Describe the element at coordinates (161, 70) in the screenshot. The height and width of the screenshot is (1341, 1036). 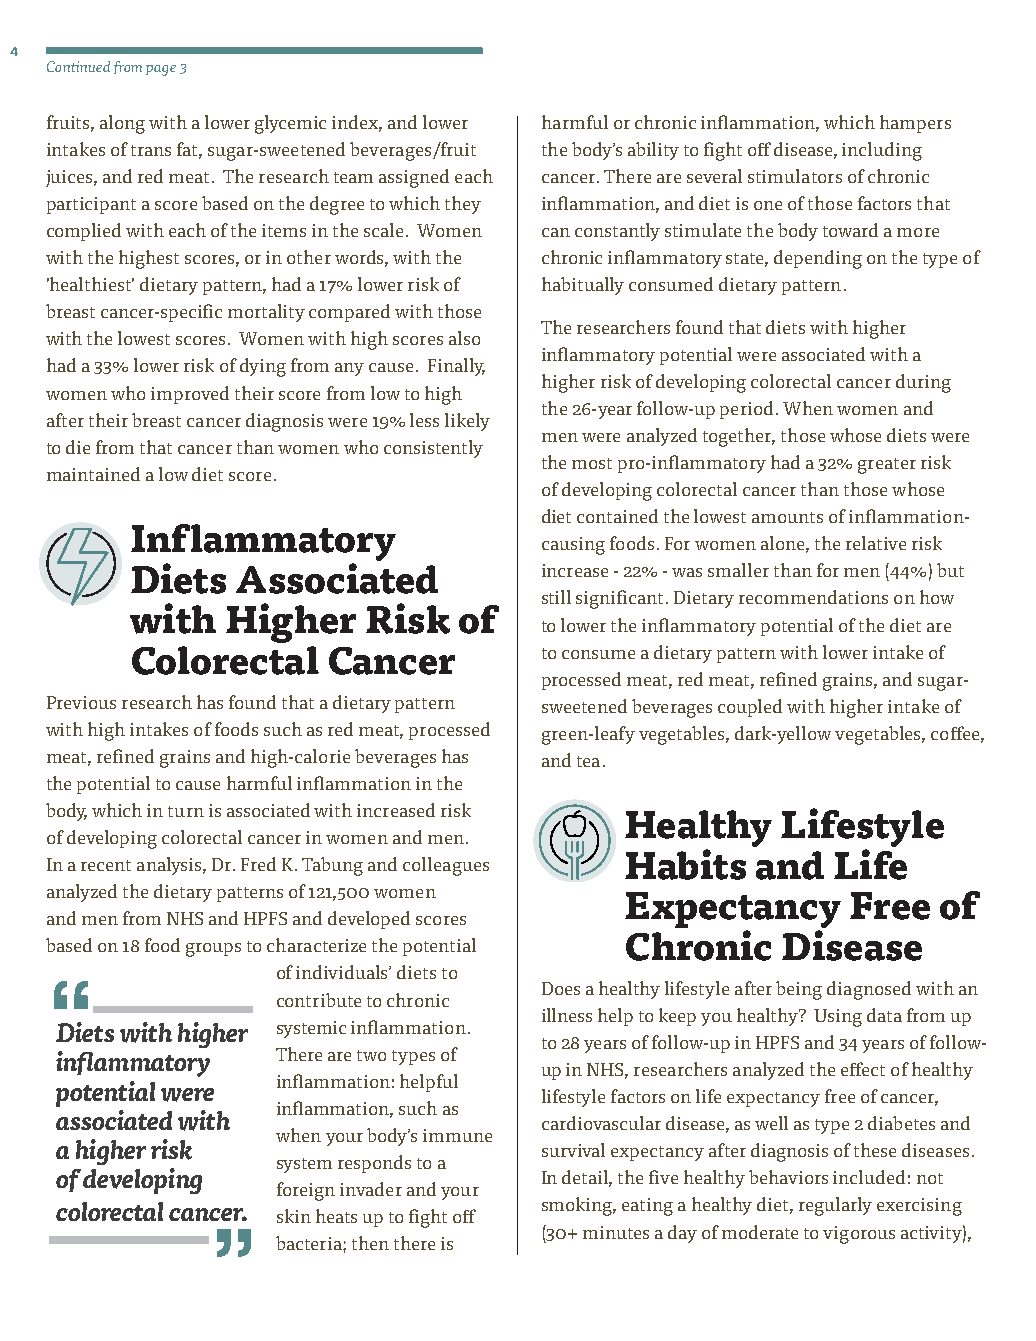
I see `page` at that location.
